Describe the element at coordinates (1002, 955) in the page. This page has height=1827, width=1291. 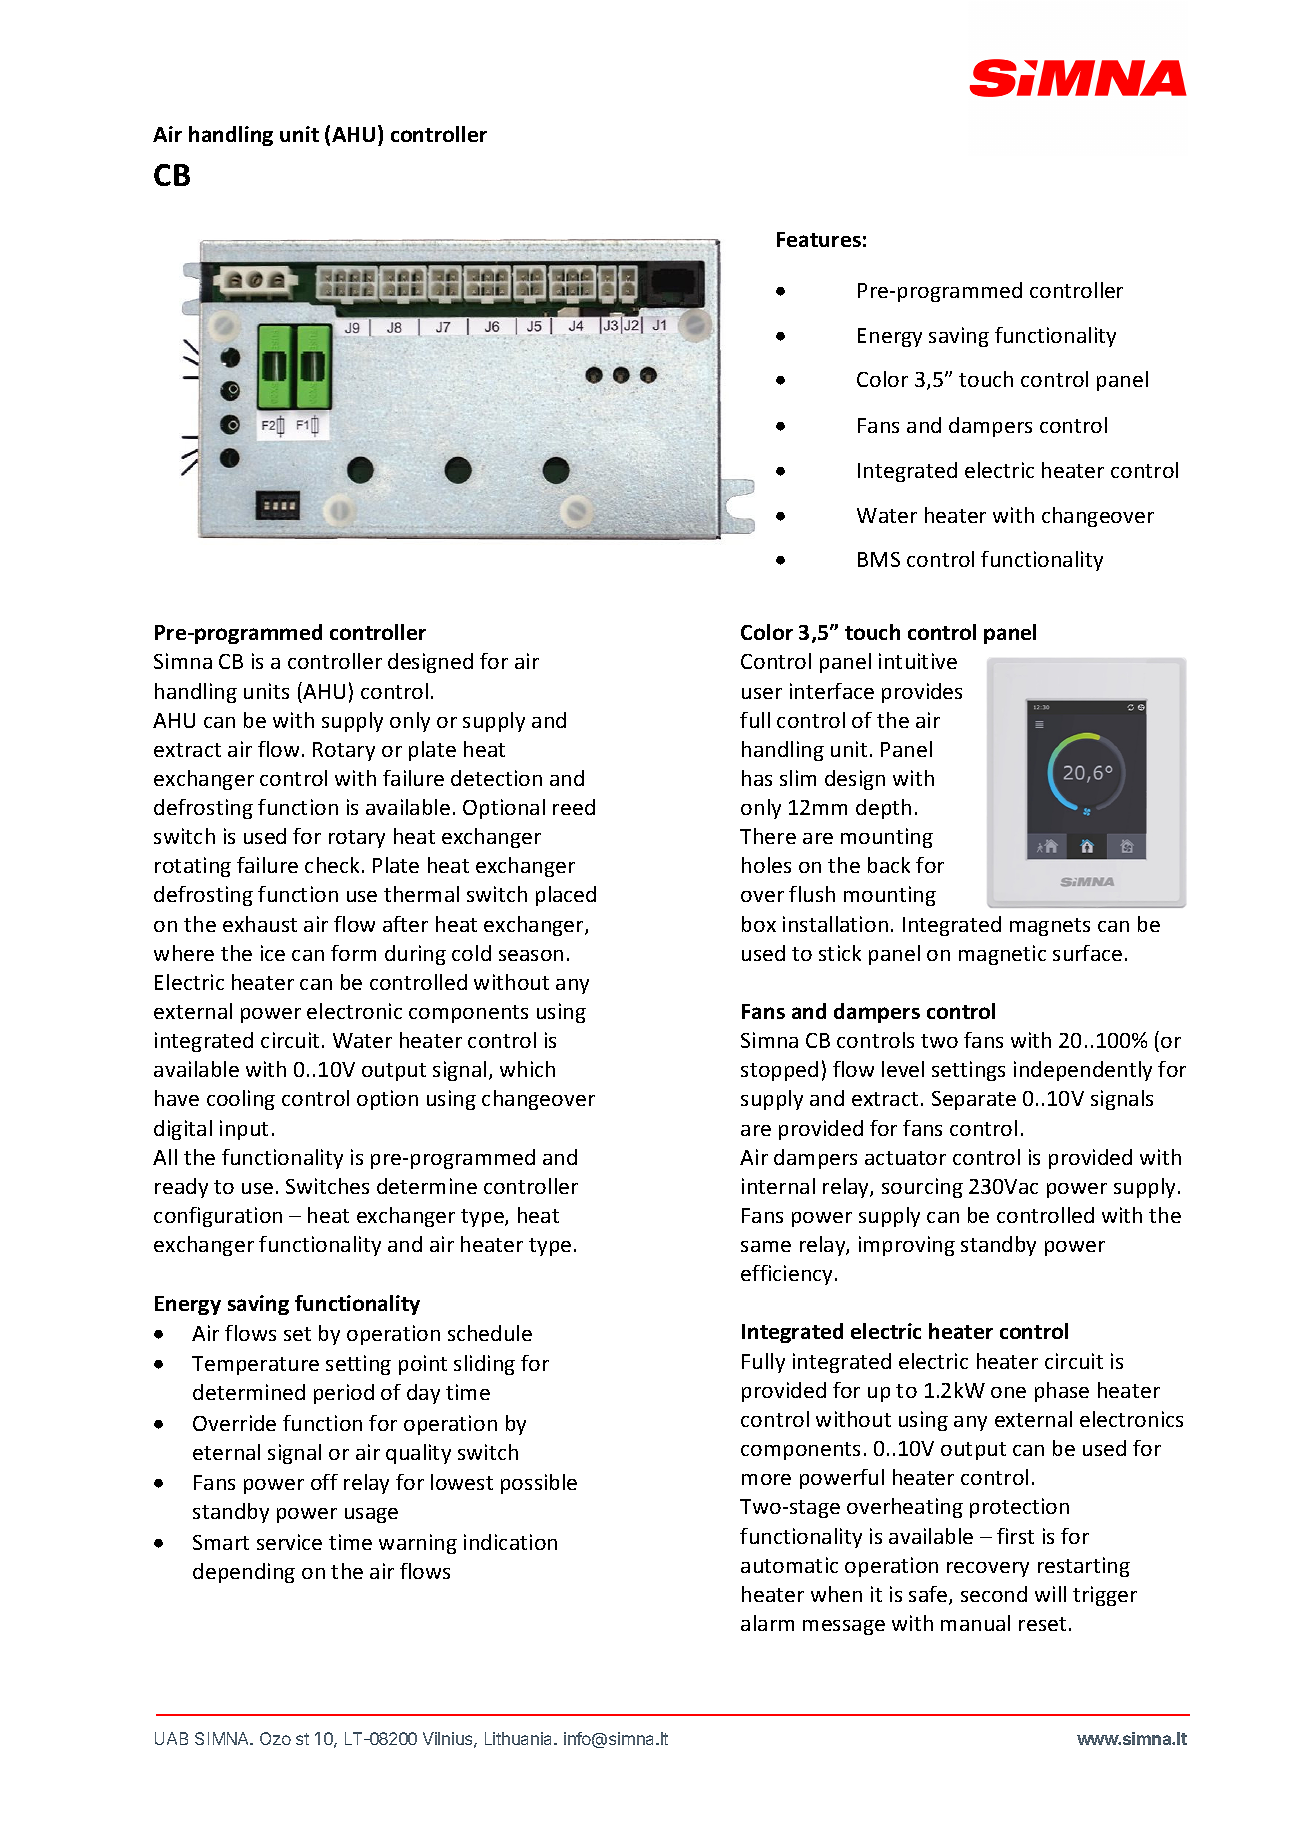
I see `magnetic` at that location.
